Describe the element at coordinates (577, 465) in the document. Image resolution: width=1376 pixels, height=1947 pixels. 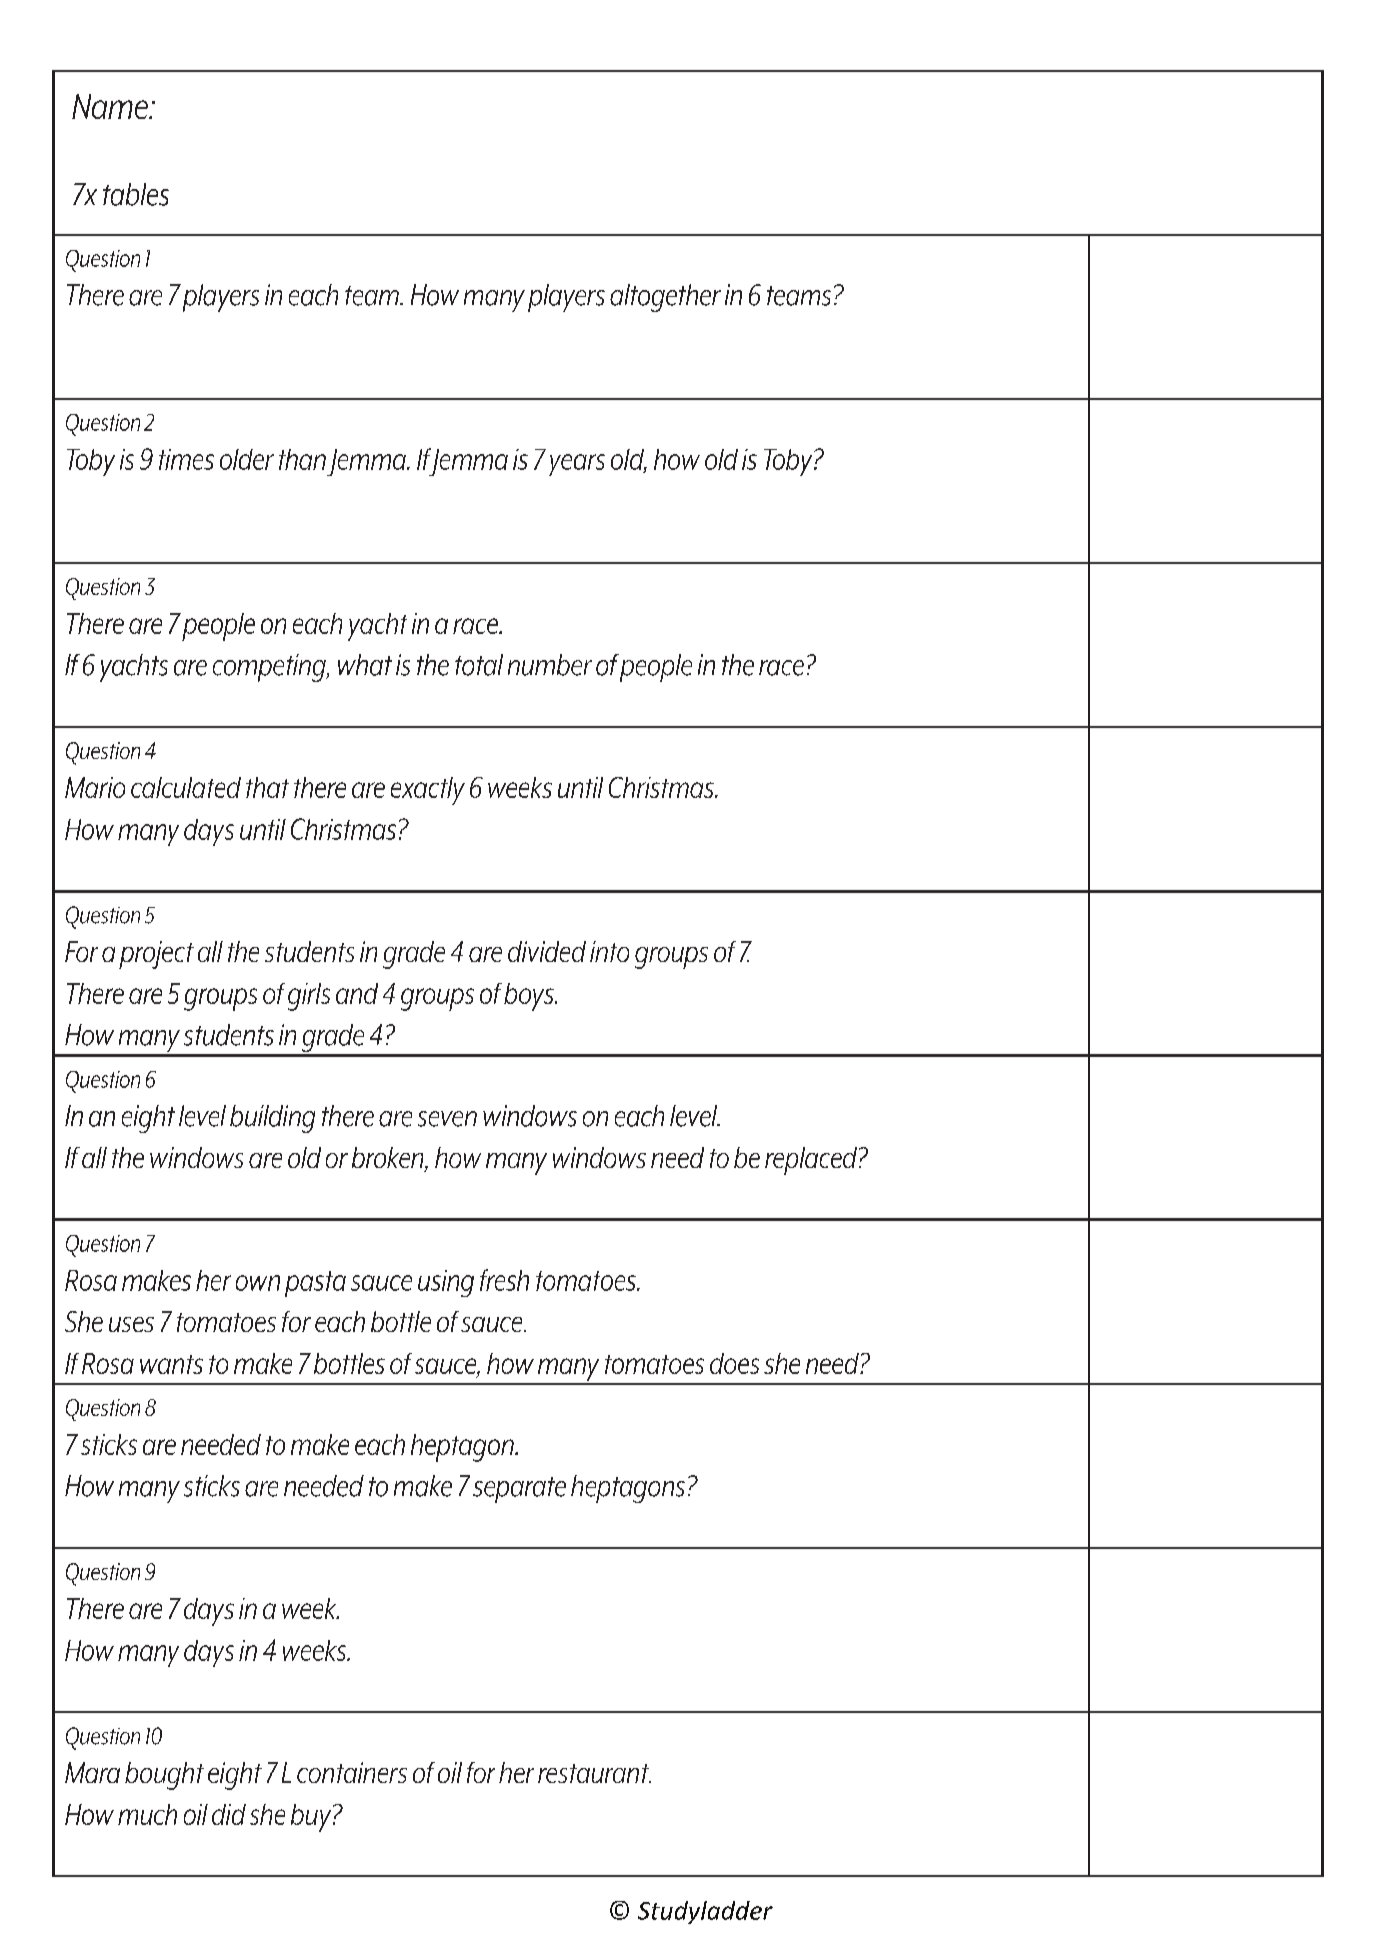
I see `years` at that location.
